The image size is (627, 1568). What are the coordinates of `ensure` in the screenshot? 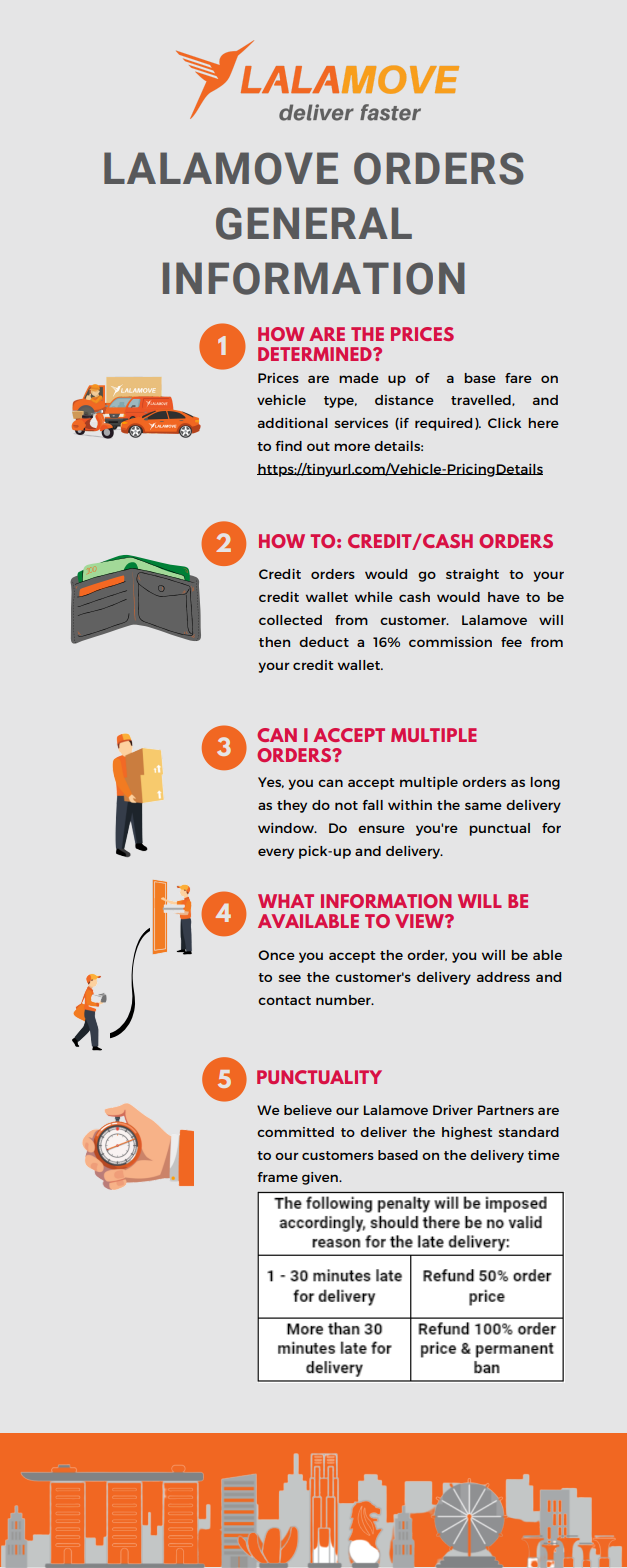 It's located at (381, 829).
